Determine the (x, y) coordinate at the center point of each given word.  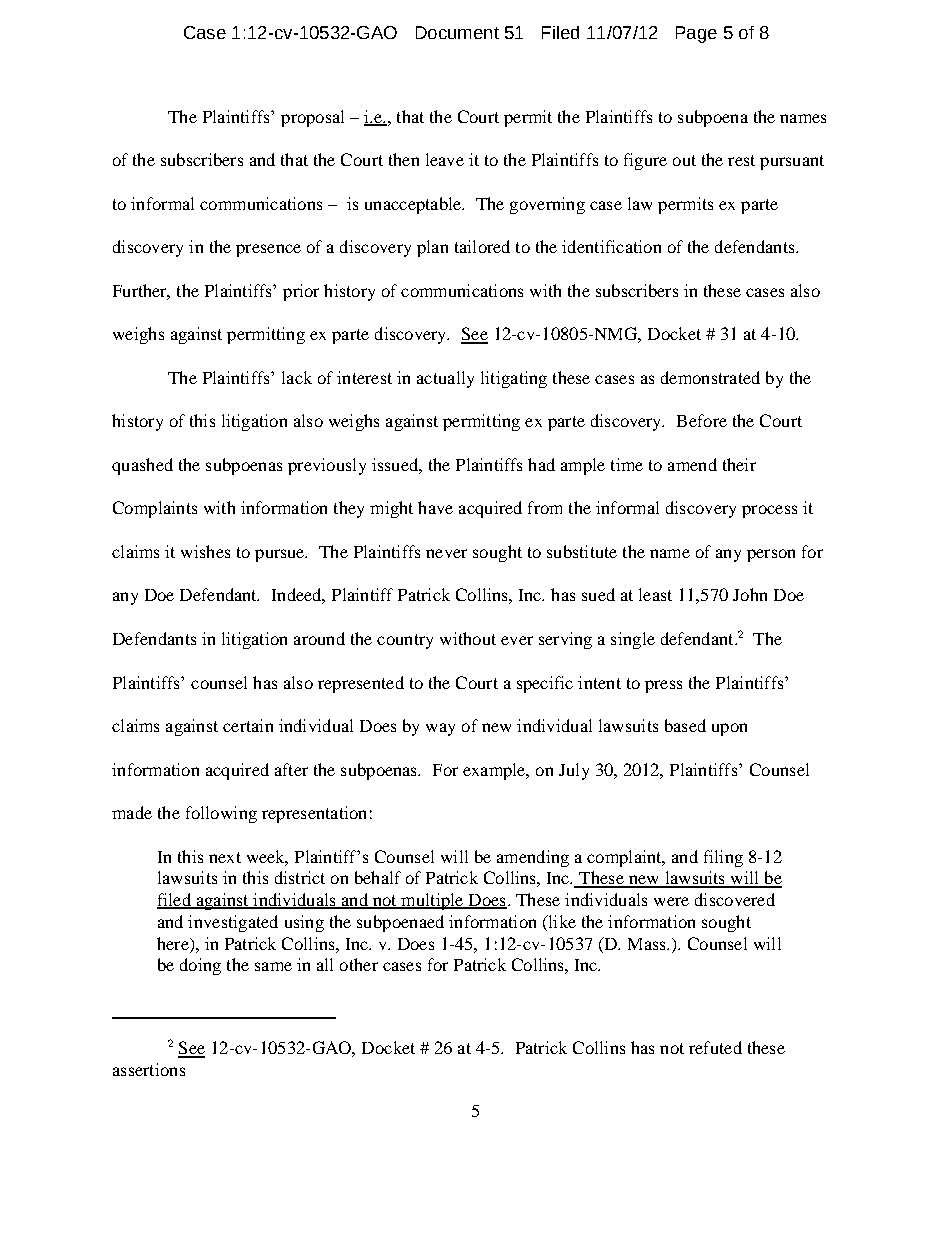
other (359, 964)
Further (141, 291)
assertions (149, 1069)
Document (457, 32)
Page (696, 34)
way (440, 729)
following (221, 814)
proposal (312, 118)
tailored (482, 246)
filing (723, 858)
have (435, 507)
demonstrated (710, 377)
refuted (715, 1047)
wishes (205, 551)
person (771, 555)
